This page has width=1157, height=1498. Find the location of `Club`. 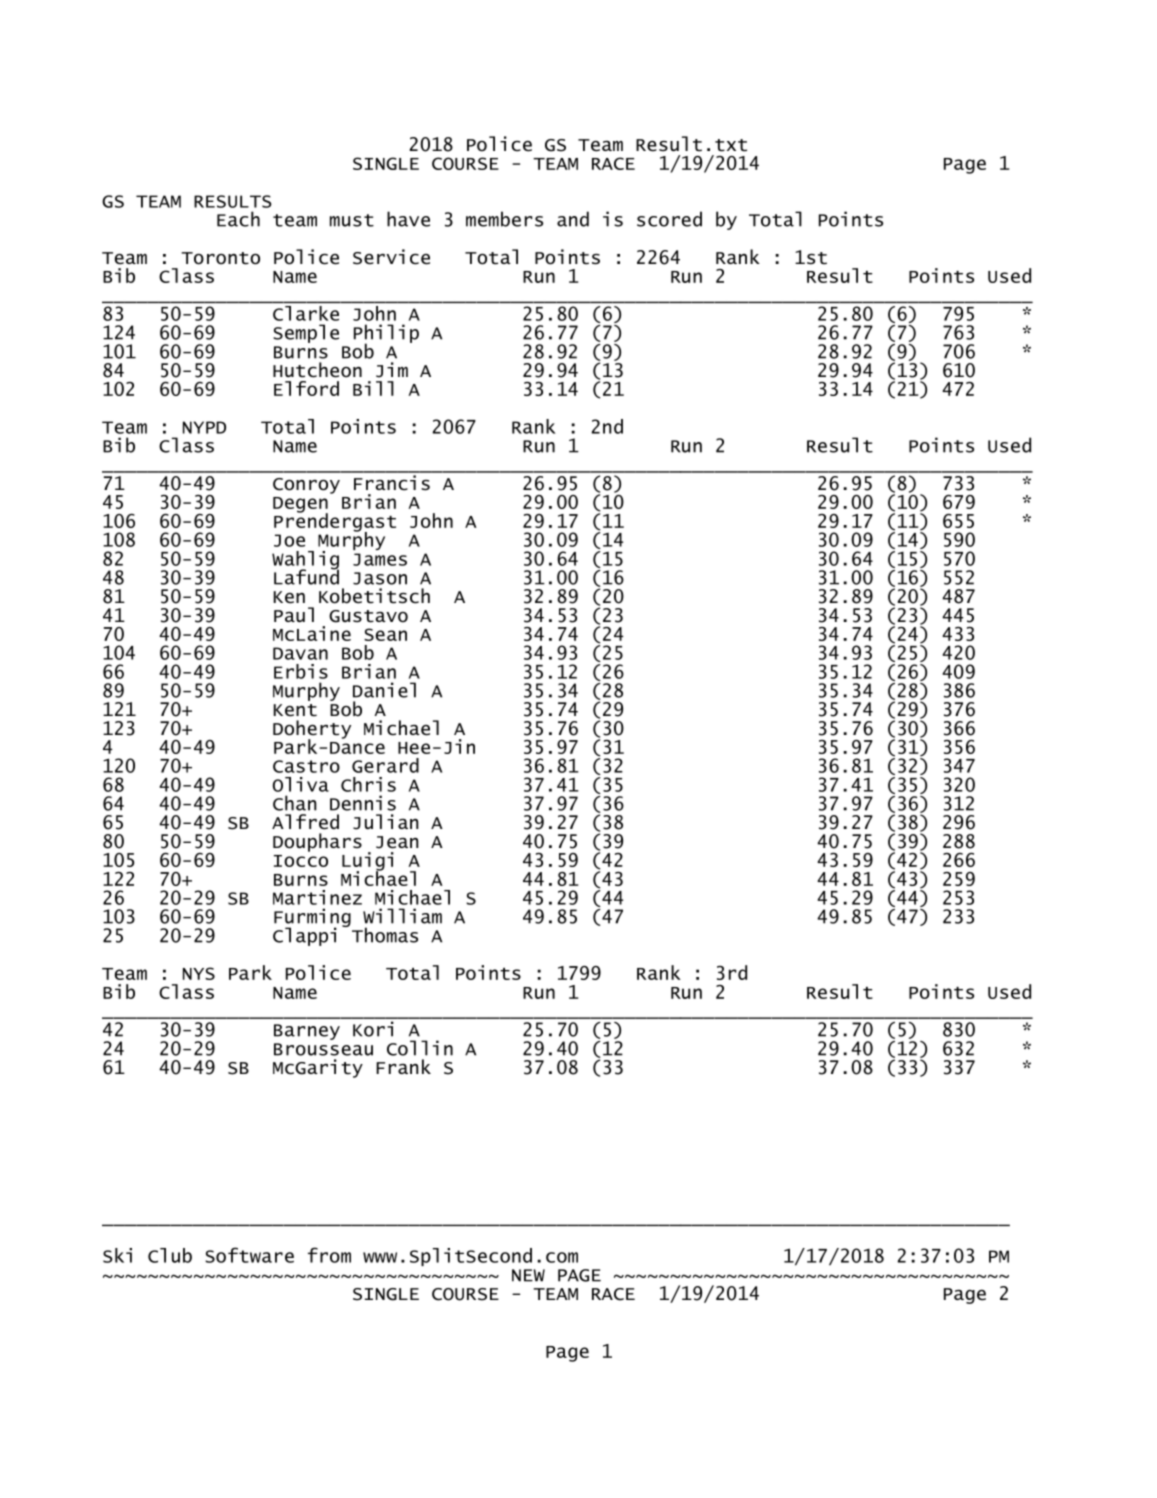

Club is located at coordinates (170, 1255).
